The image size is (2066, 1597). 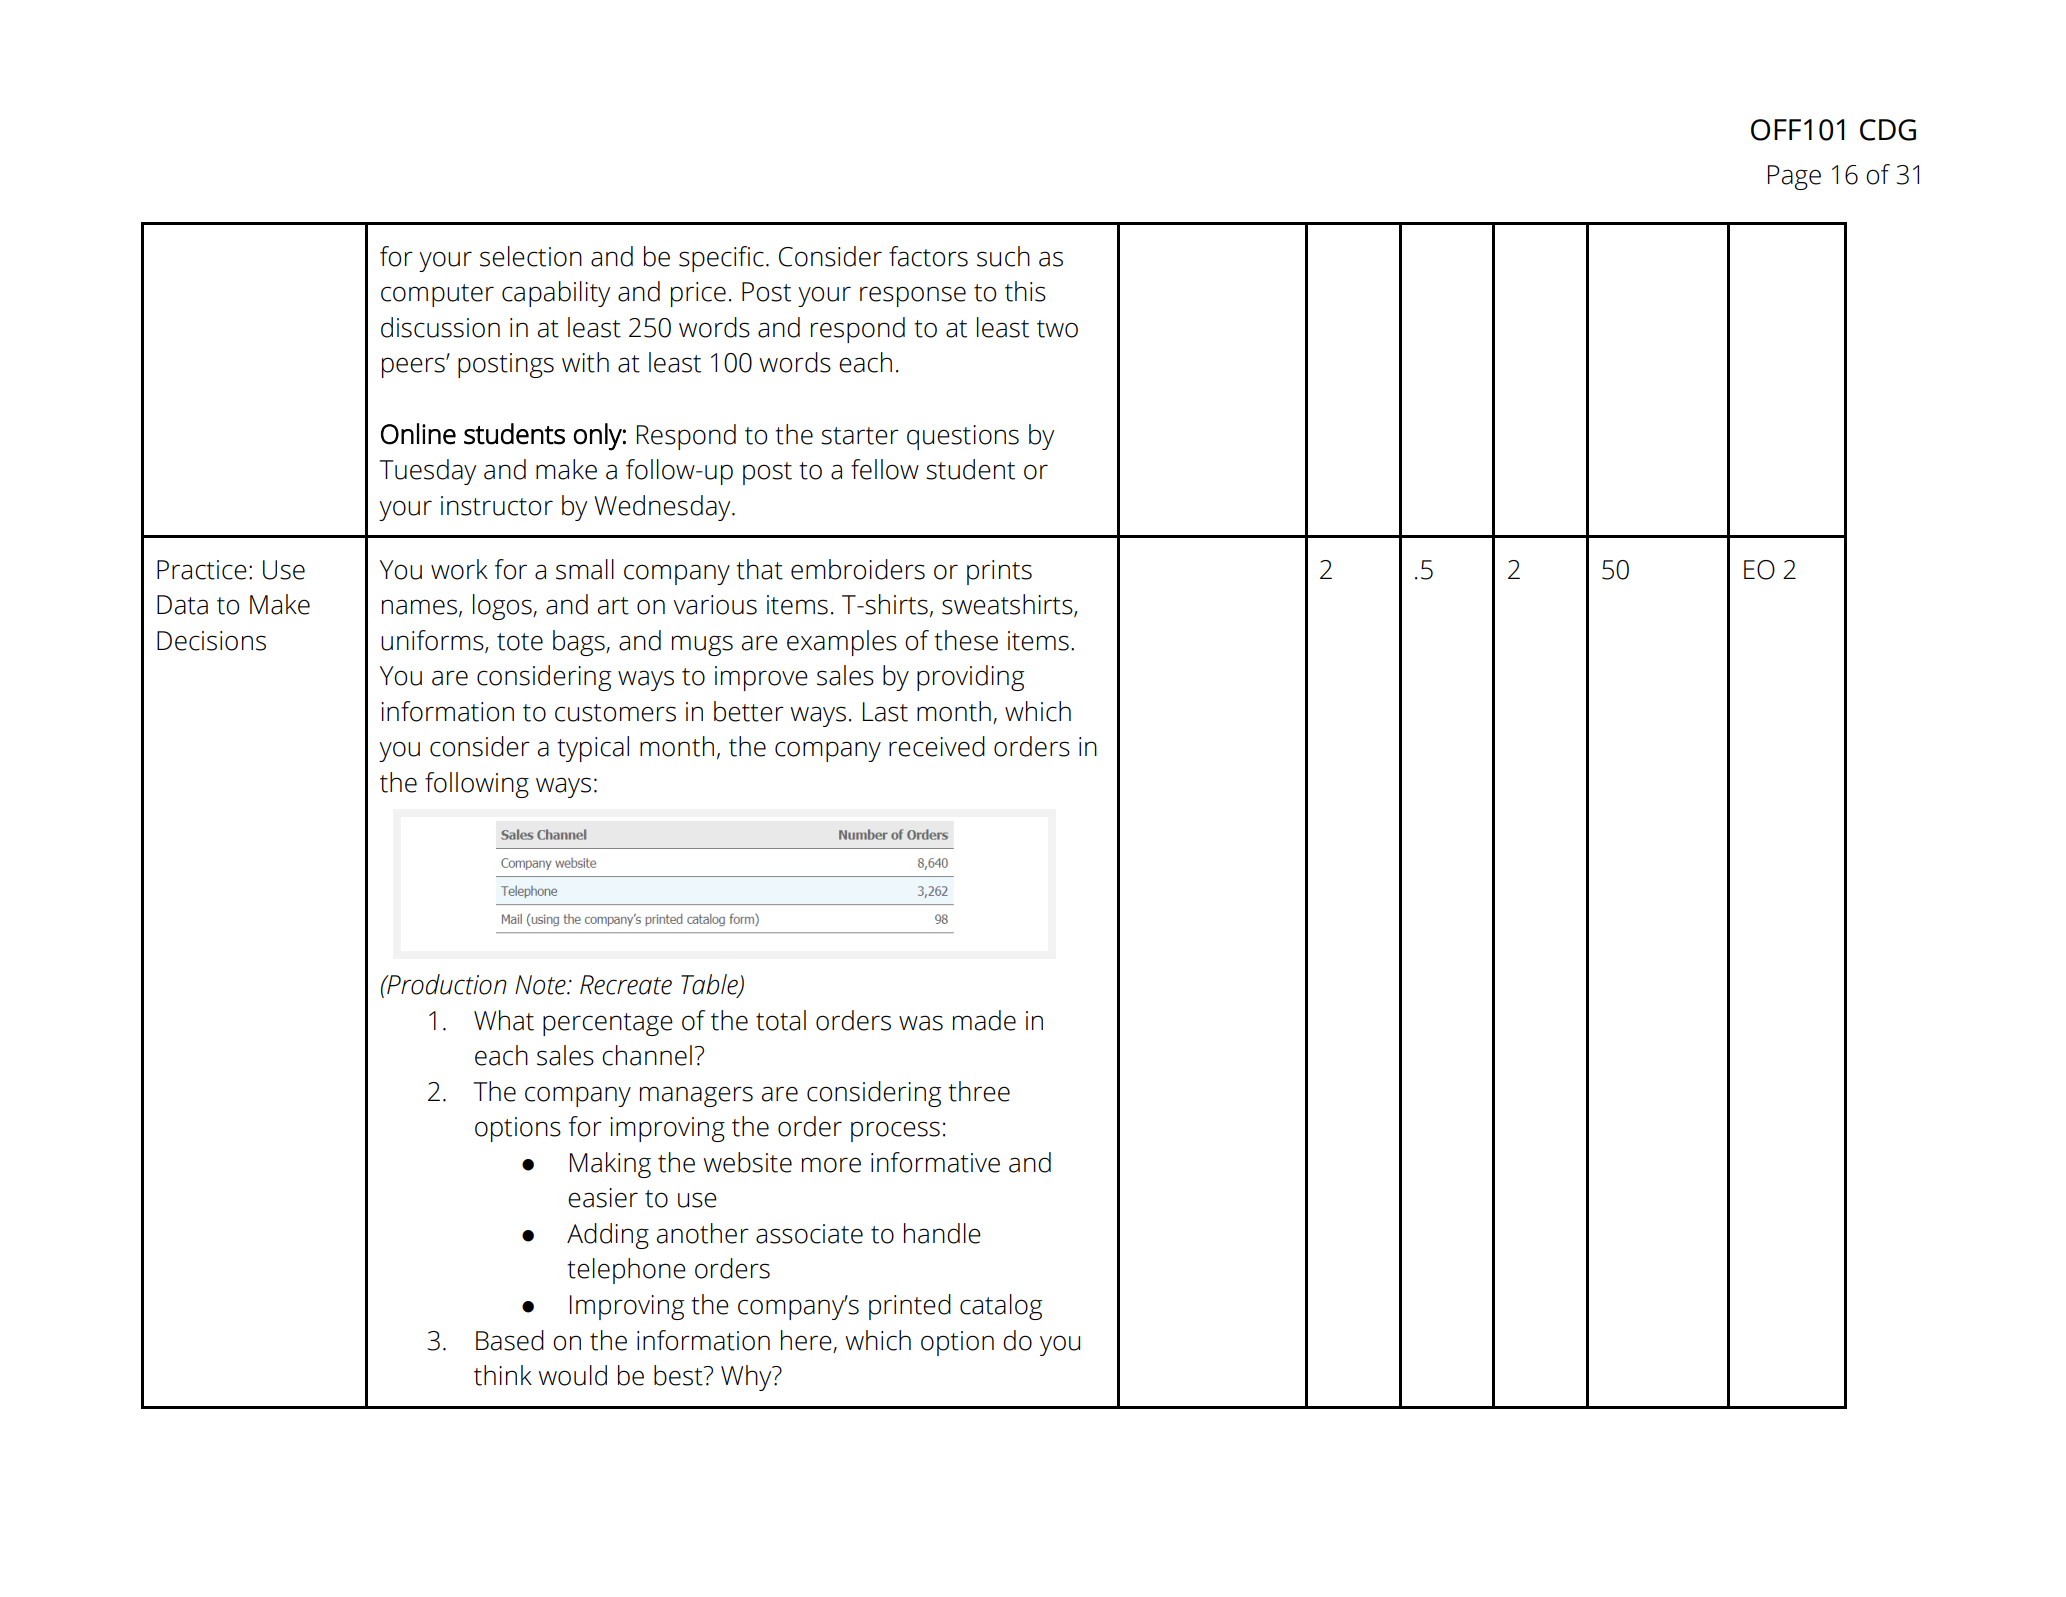 I want to click on three, so click(x=979, y=1091).
